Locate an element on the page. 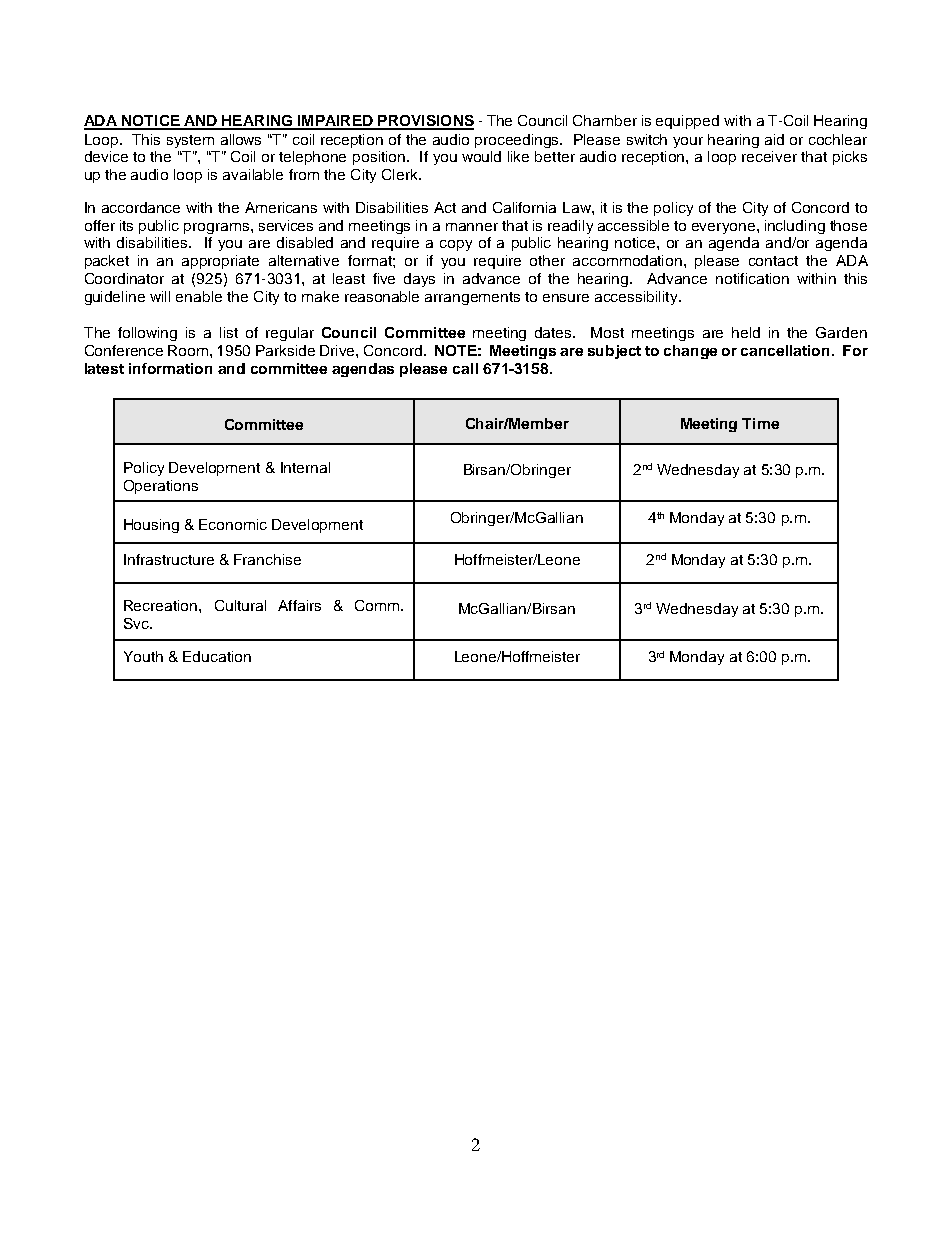  proceedings is located at coordinates (518, 141).
